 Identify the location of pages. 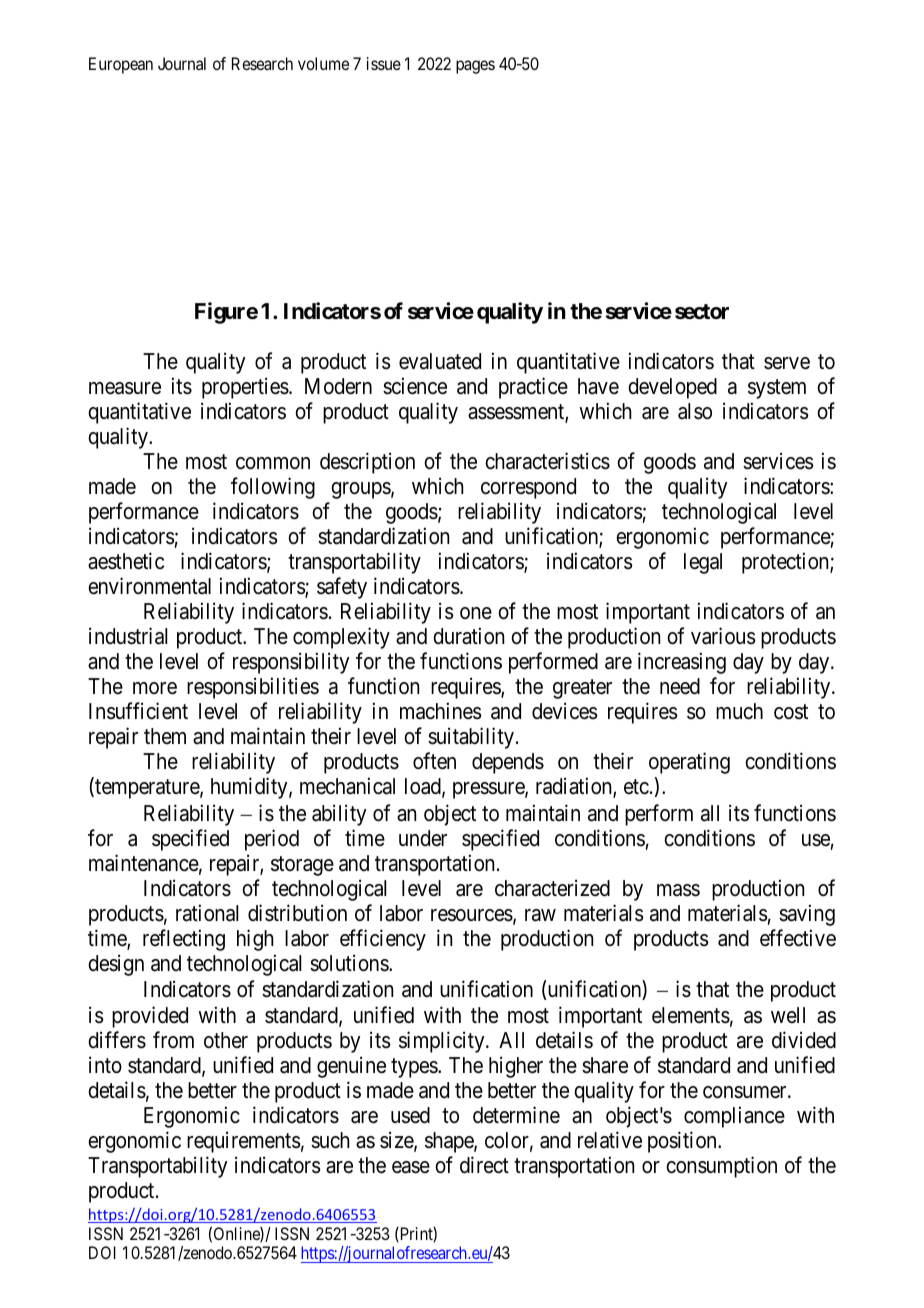
(475, 67).
